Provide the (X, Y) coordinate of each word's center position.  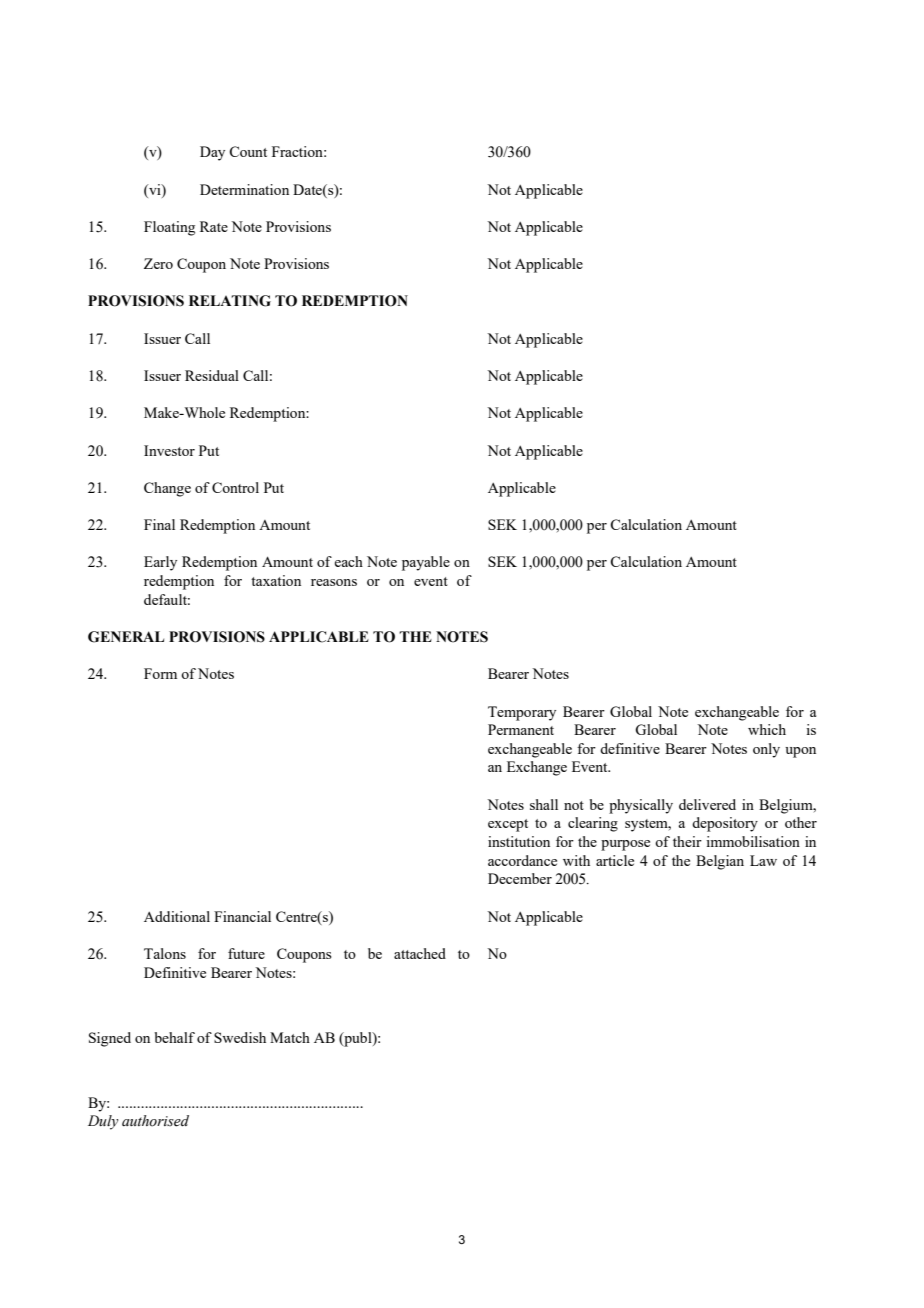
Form (160, 673)
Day (212, 153)
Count (248, 151)
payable (426, 563)
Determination (244, 189)
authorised (155, 1121)
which (767, 729)
